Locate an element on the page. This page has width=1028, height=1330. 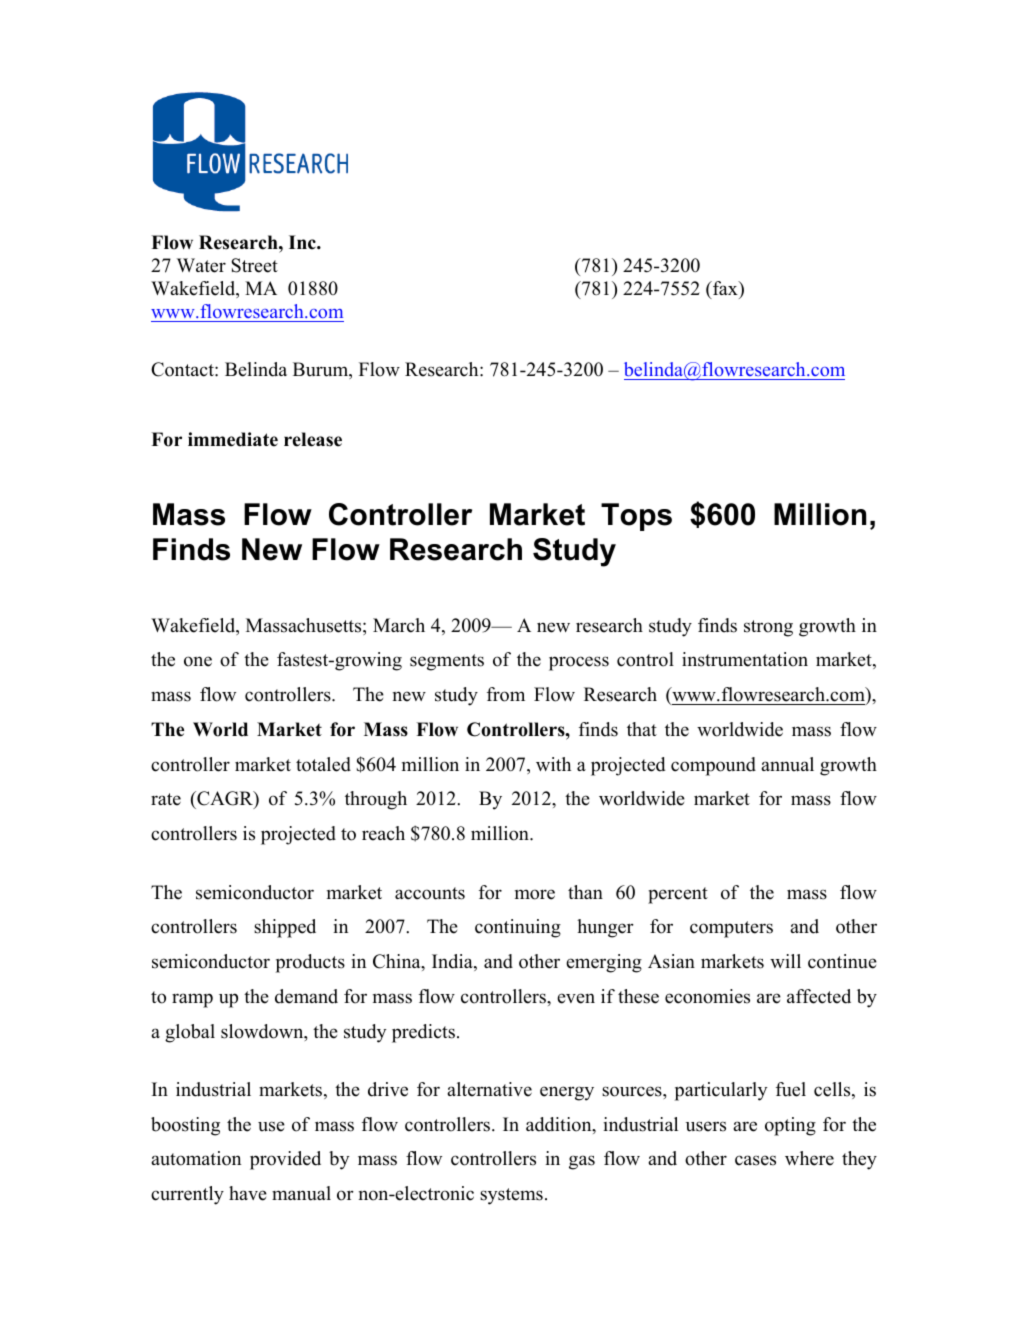
strong is located at coordinates (768, 628).
